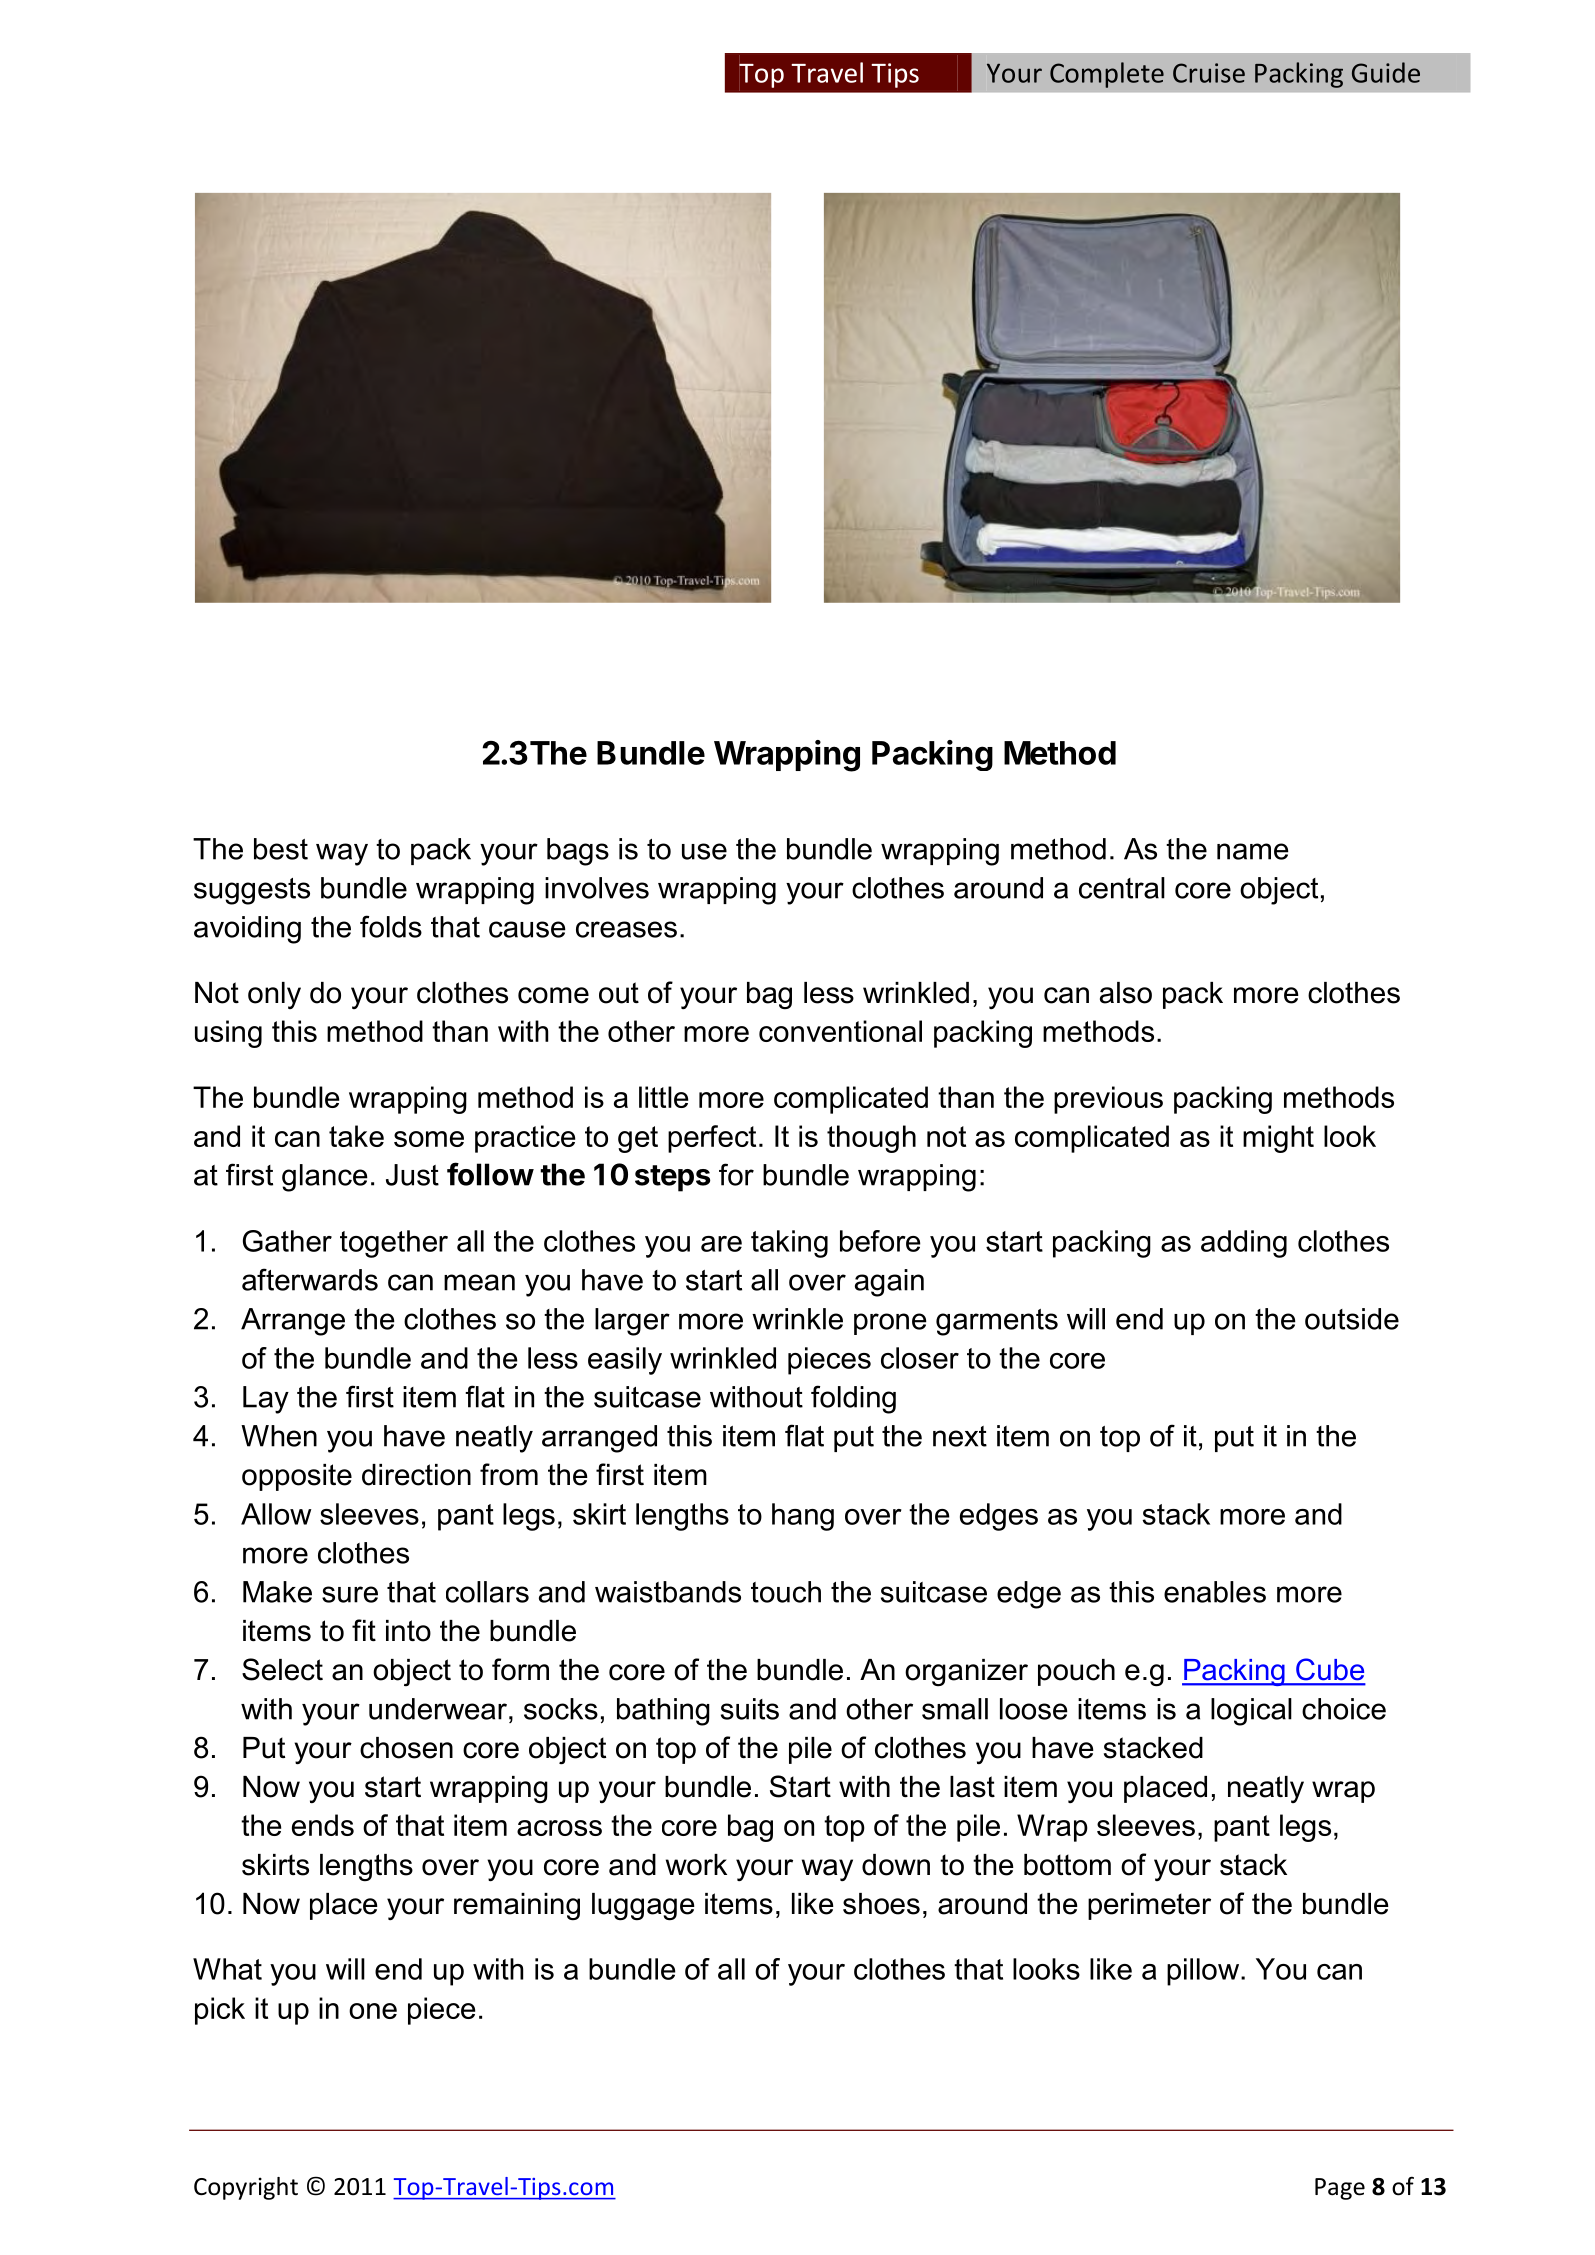 The height and width of the page is (2255, 1595). I want to click on best, so click(281, 849).
